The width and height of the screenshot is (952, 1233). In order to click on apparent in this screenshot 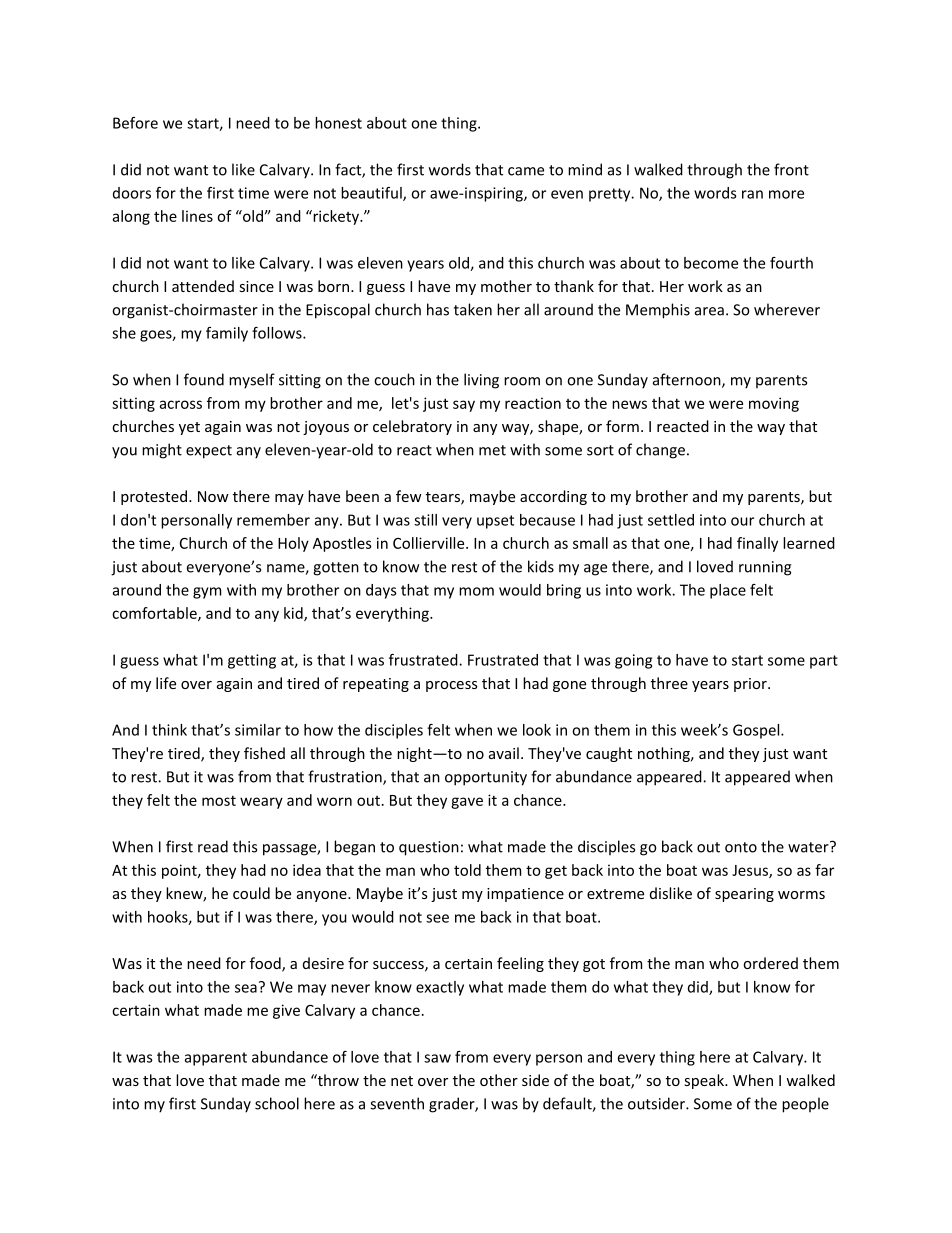, I will do `click(216, 1059)`.
